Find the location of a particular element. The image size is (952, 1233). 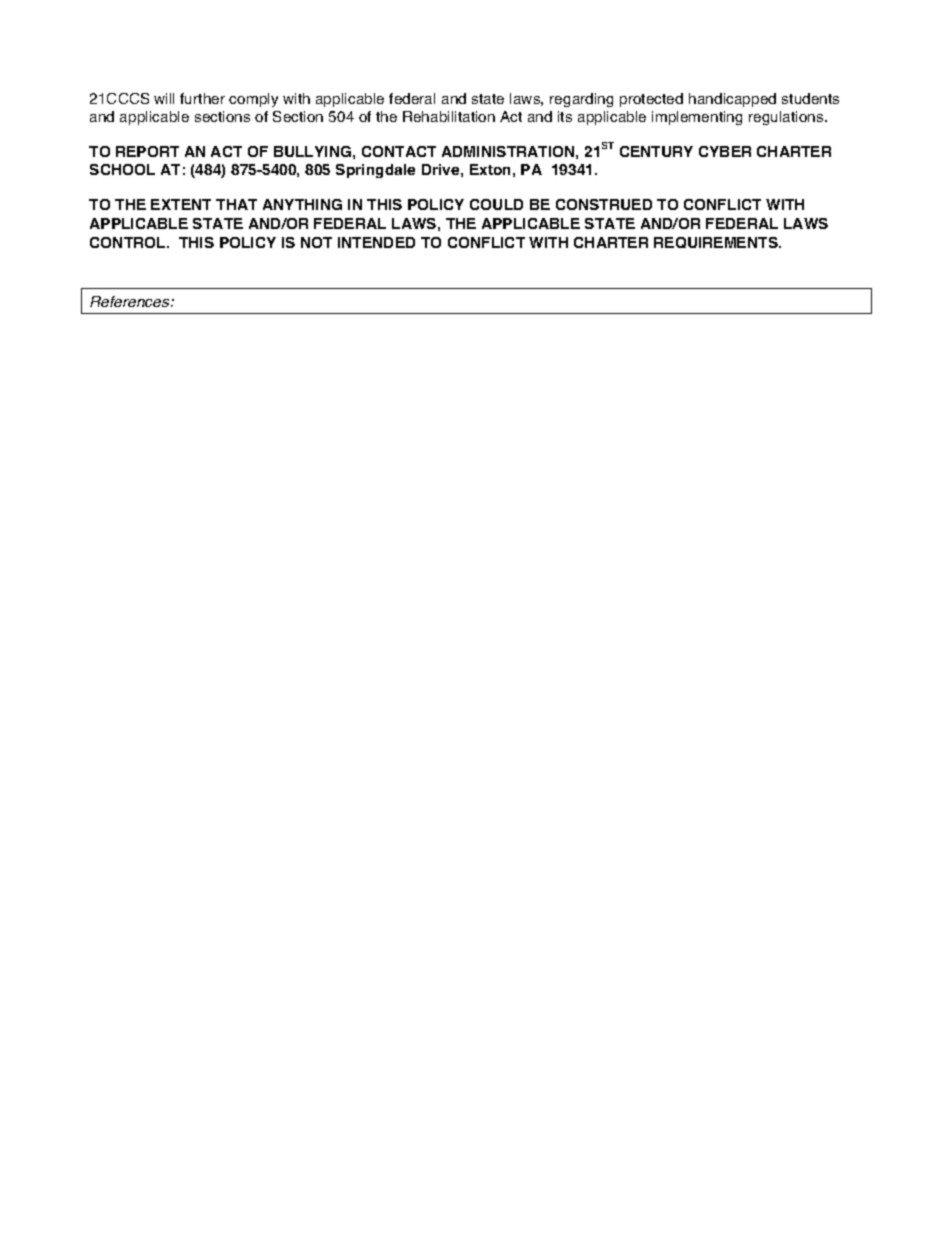

CONSTRUED is located at coordinates (604, 204).
